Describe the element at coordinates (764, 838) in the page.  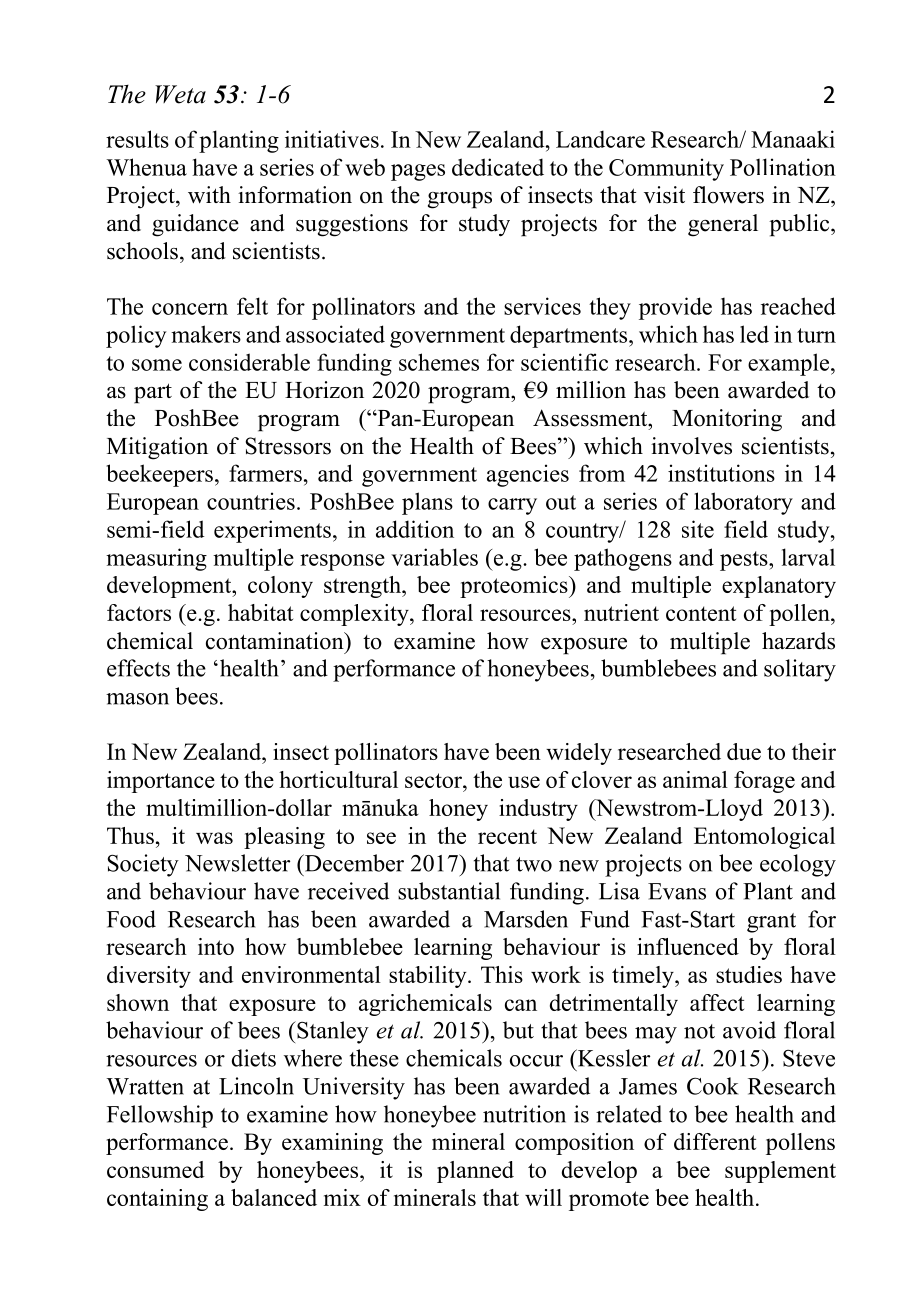
I see `Entomological` at that location.
